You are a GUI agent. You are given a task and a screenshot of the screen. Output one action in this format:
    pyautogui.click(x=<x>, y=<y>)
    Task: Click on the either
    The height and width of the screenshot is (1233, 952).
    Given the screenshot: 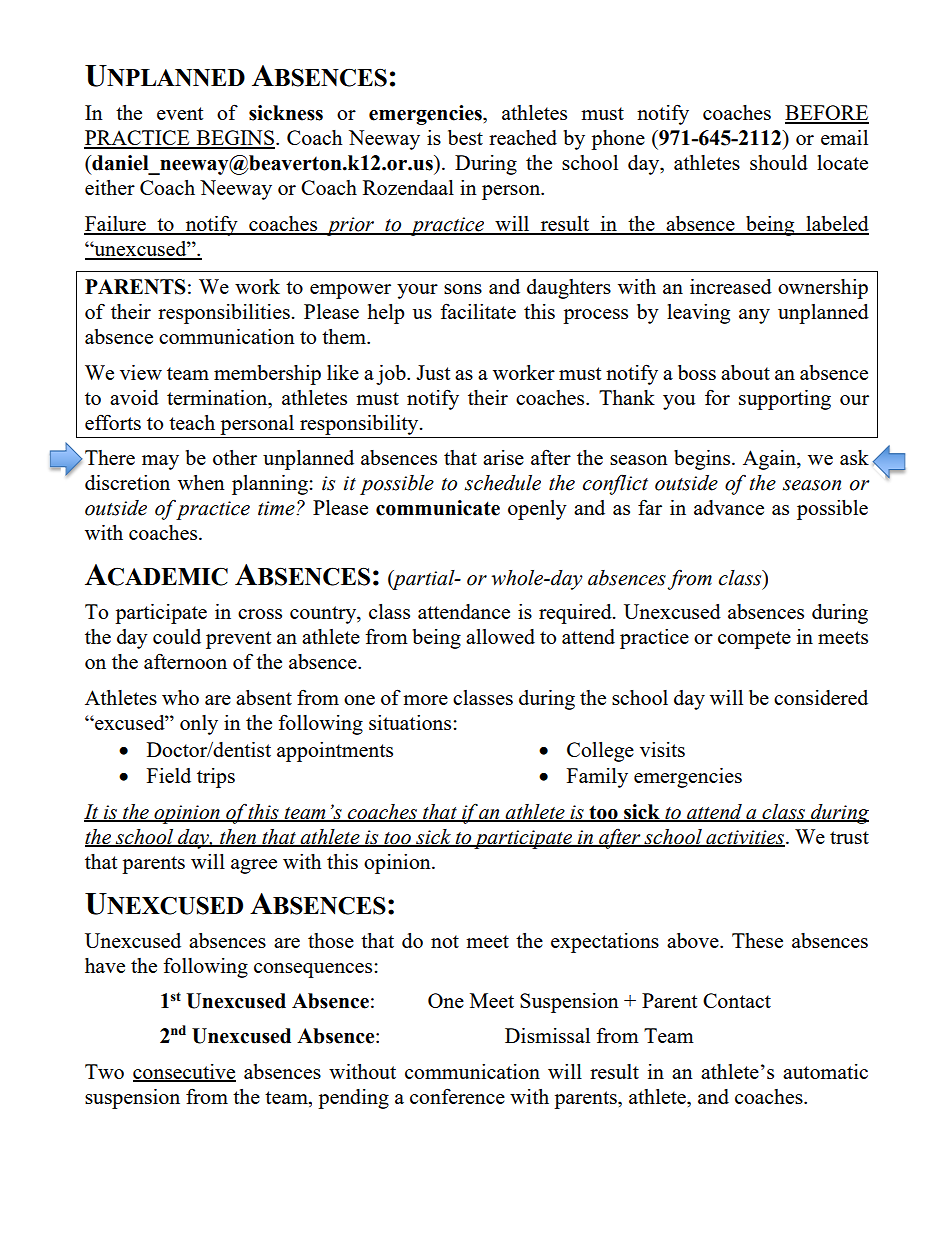 What is the action you would take?
    pyautogui.click(x=110, y=187)
